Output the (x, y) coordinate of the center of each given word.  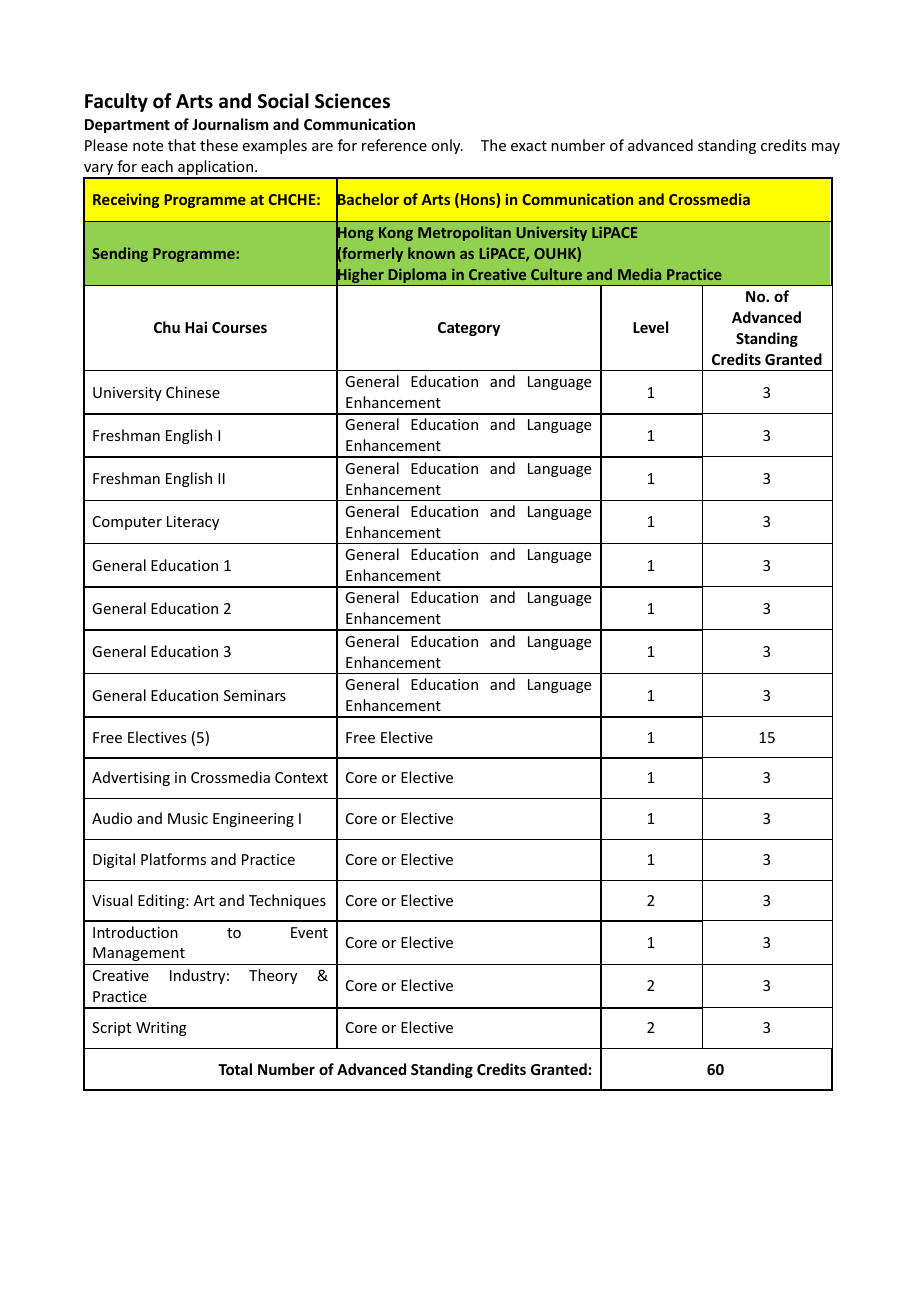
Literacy (193, 523)
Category (469, 329)
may (826, 148)
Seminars (255, 695)
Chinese (193, 392)
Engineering (253, 820)
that (182, 145)
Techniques (287, 901)
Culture (556, 274)
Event (309, 932)
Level (650, 327)
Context (301, 777)
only (447, 146)
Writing (161, 1029)
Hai (196, 327)
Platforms (173, 859)
